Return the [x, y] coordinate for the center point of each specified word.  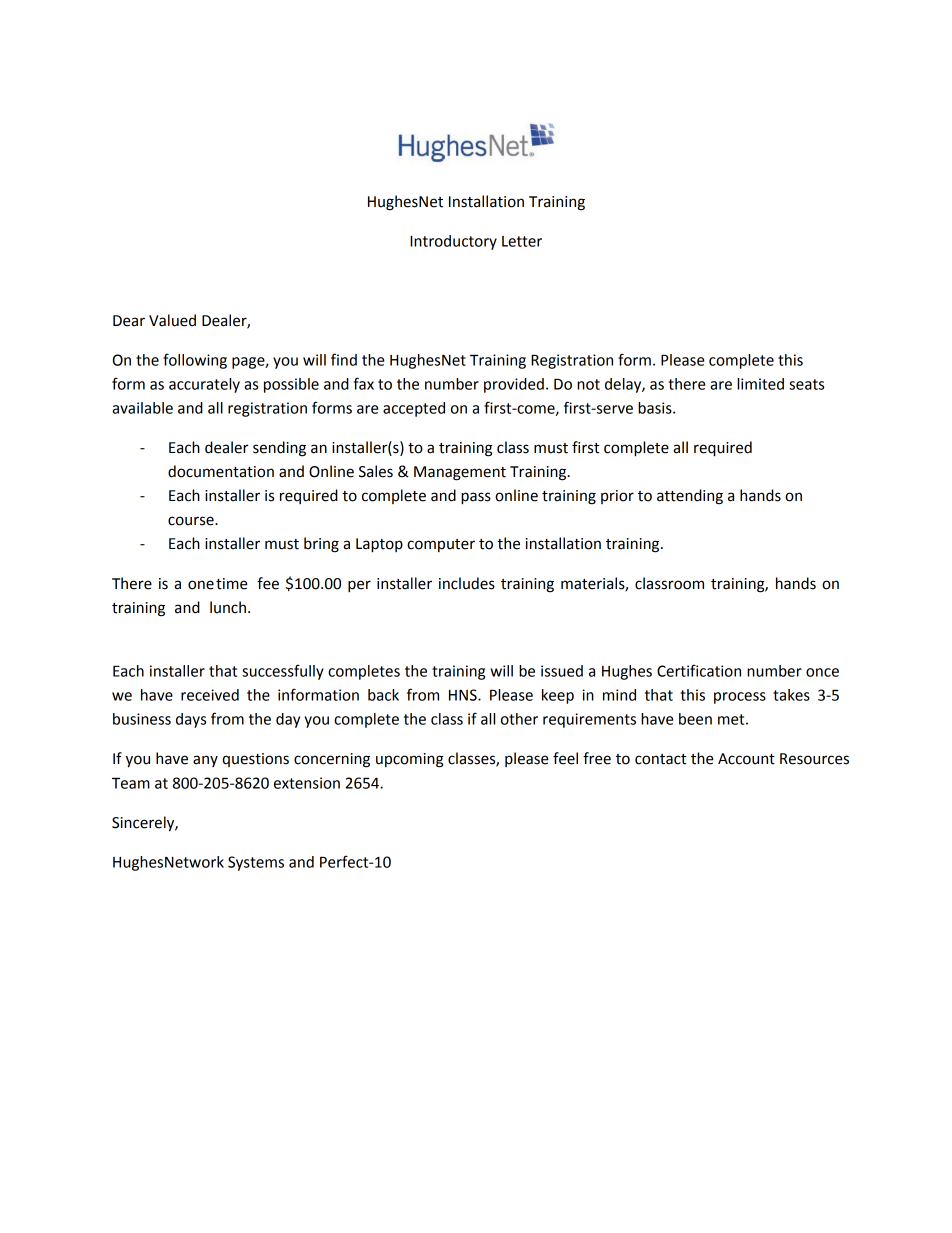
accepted [414, 409]
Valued [172, 320]
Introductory [453, 242]
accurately [204, 385]
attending [690, 497]
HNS [464, 695]
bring [321, 545]
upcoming [410, 760]
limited [760, 384]
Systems [256, 863]
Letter [522, 241]
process [740, 698]
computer [441, 545]
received [210, 695]
